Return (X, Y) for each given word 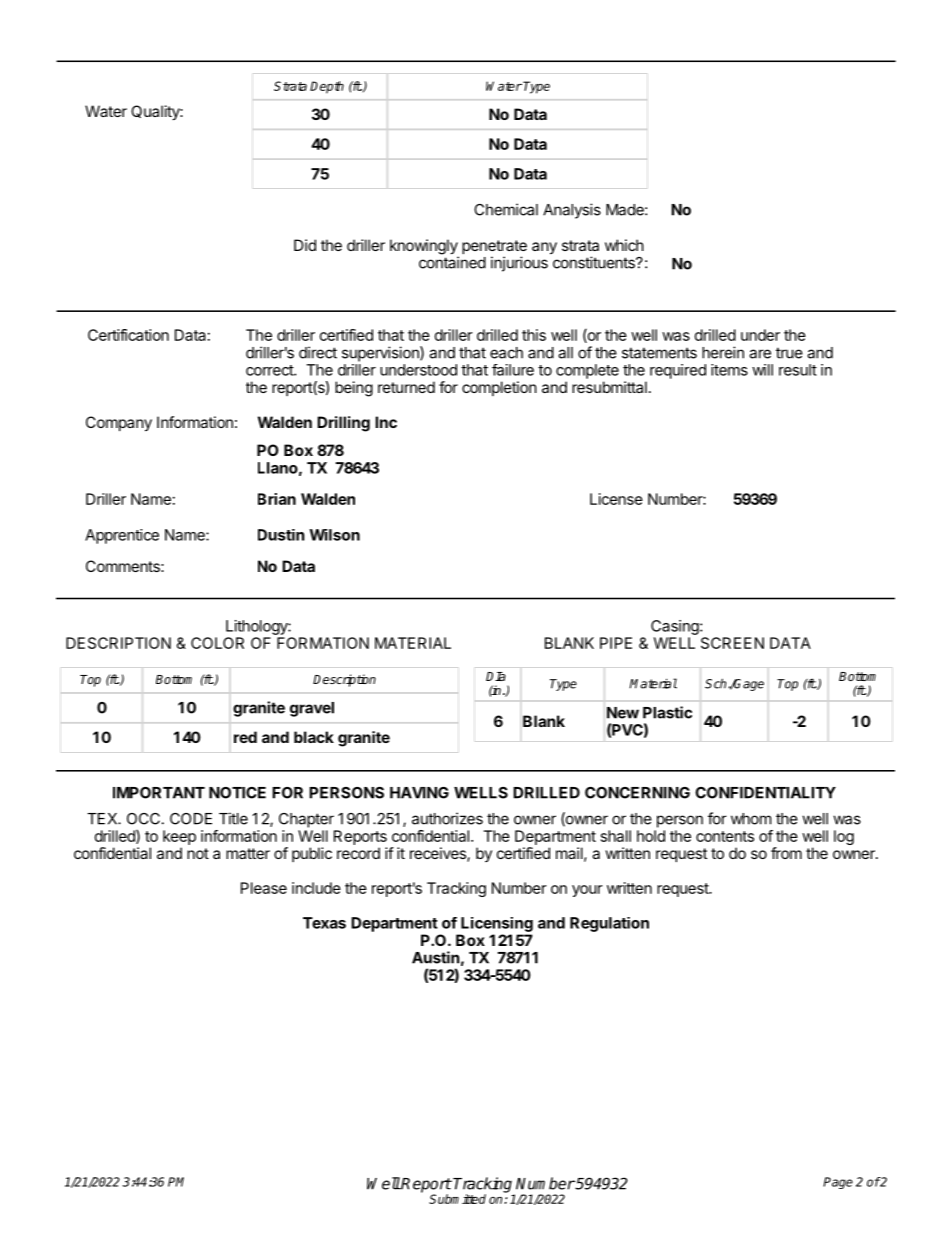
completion (499, 388)
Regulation (609, 924)
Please (264, 888)
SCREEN (732, 643)
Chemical (506, 209)
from (786, 853)
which (624, 245)
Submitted (457, 1199)
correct (270, 370)
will (762, 370)
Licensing (497, 924)
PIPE (616, 643)
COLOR (217, 643)
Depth (327, 87)
